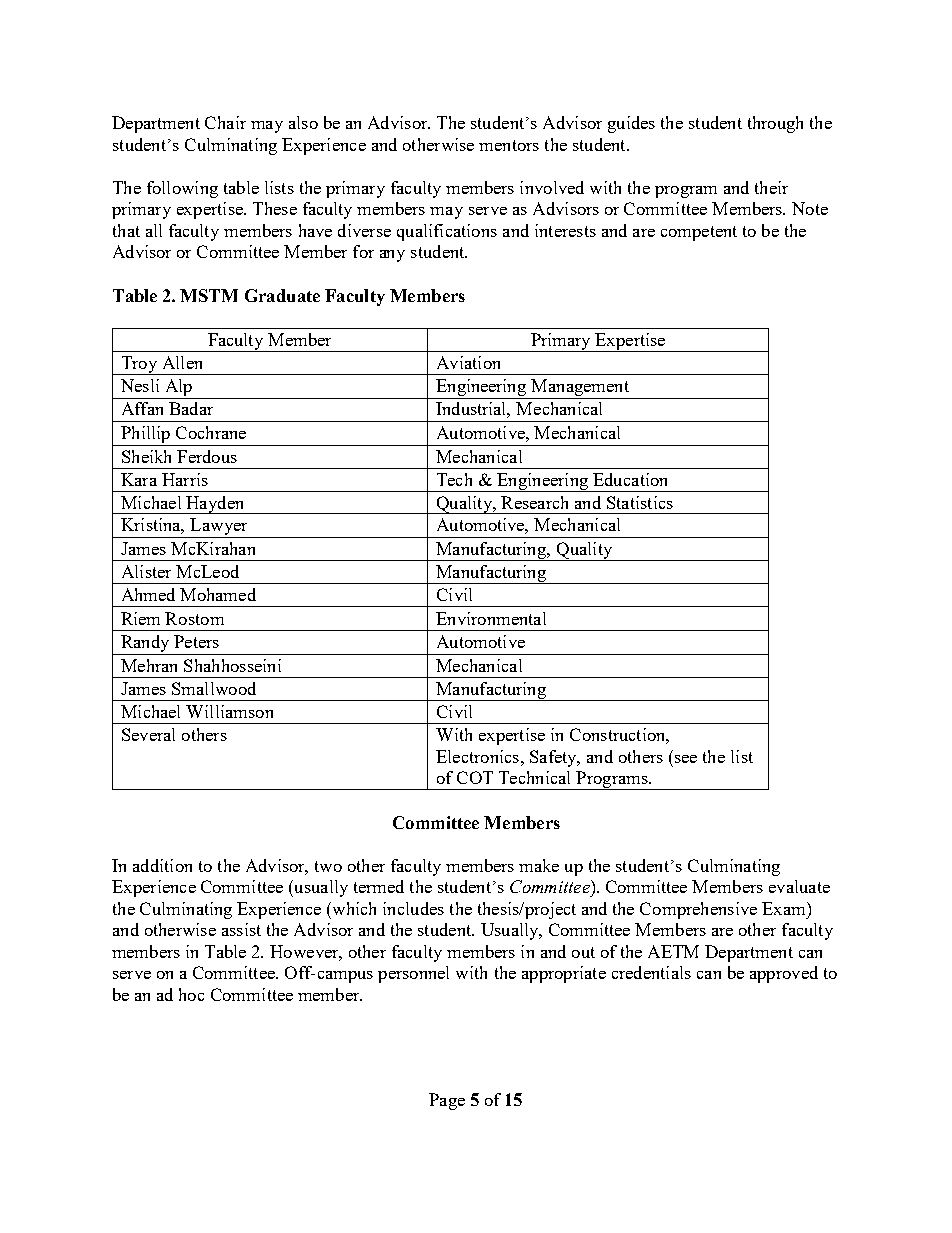 The height and width of the page is (1233, 952). What do you see at coordinates (218, 594) in the page?
I see `Mohamed` at bounding box center [218, 594].
